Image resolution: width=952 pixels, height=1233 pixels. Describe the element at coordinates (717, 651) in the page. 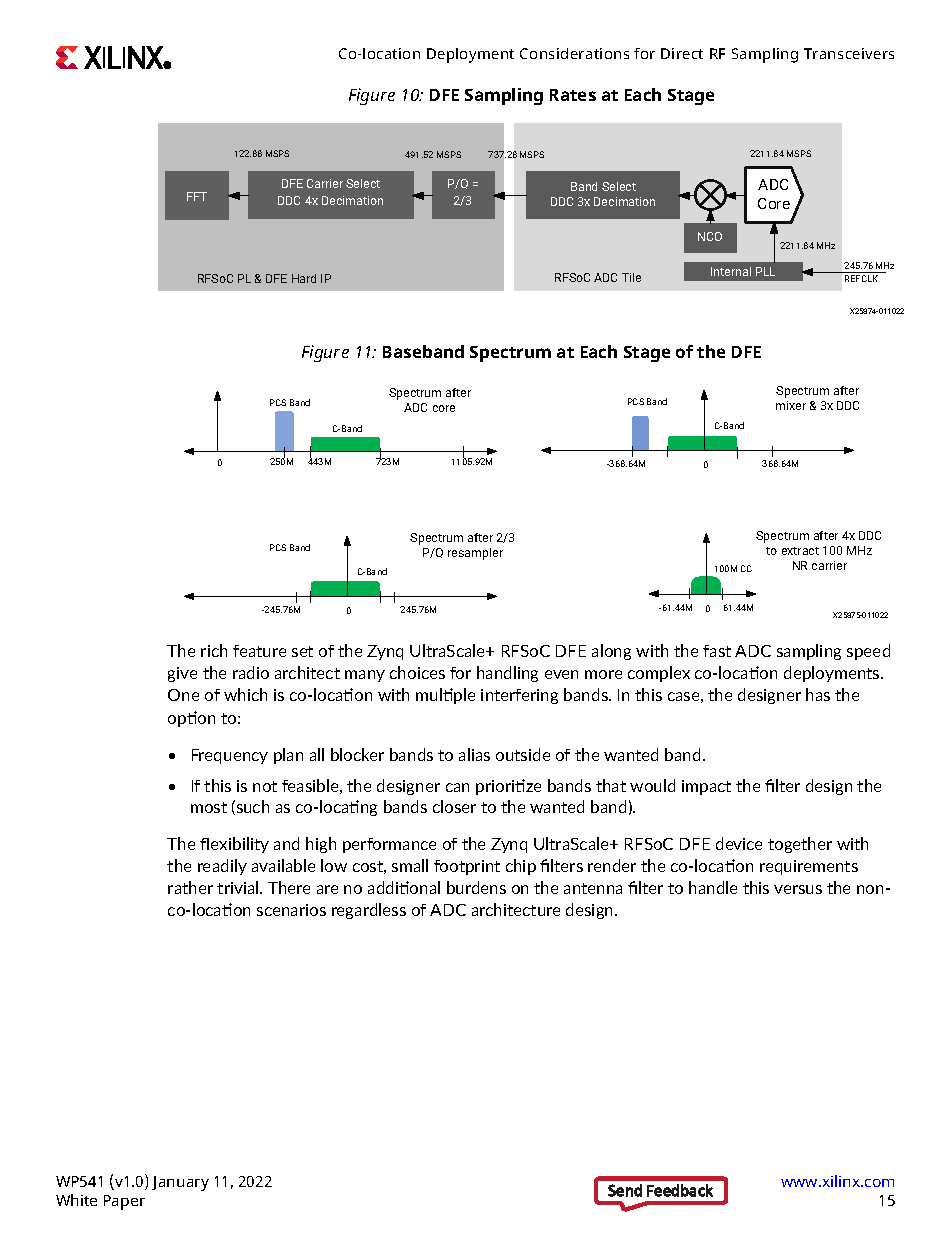

I see `fast` at that location.
